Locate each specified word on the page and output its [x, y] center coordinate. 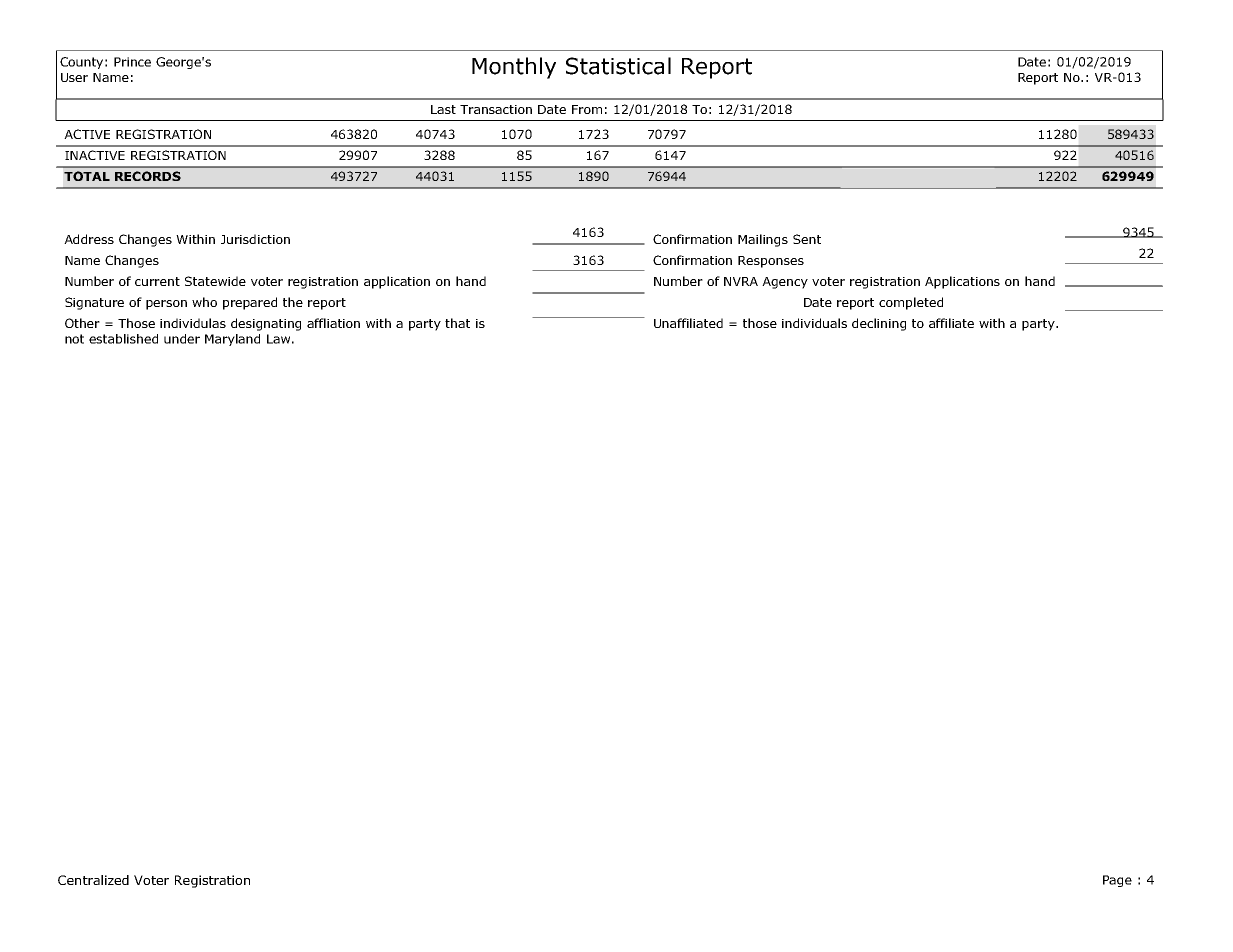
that [457, 323]
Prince [132, 62]
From [587, 109]
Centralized [93, 880]
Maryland [232, 340]
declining [879, 324]
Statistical [618, 66]
